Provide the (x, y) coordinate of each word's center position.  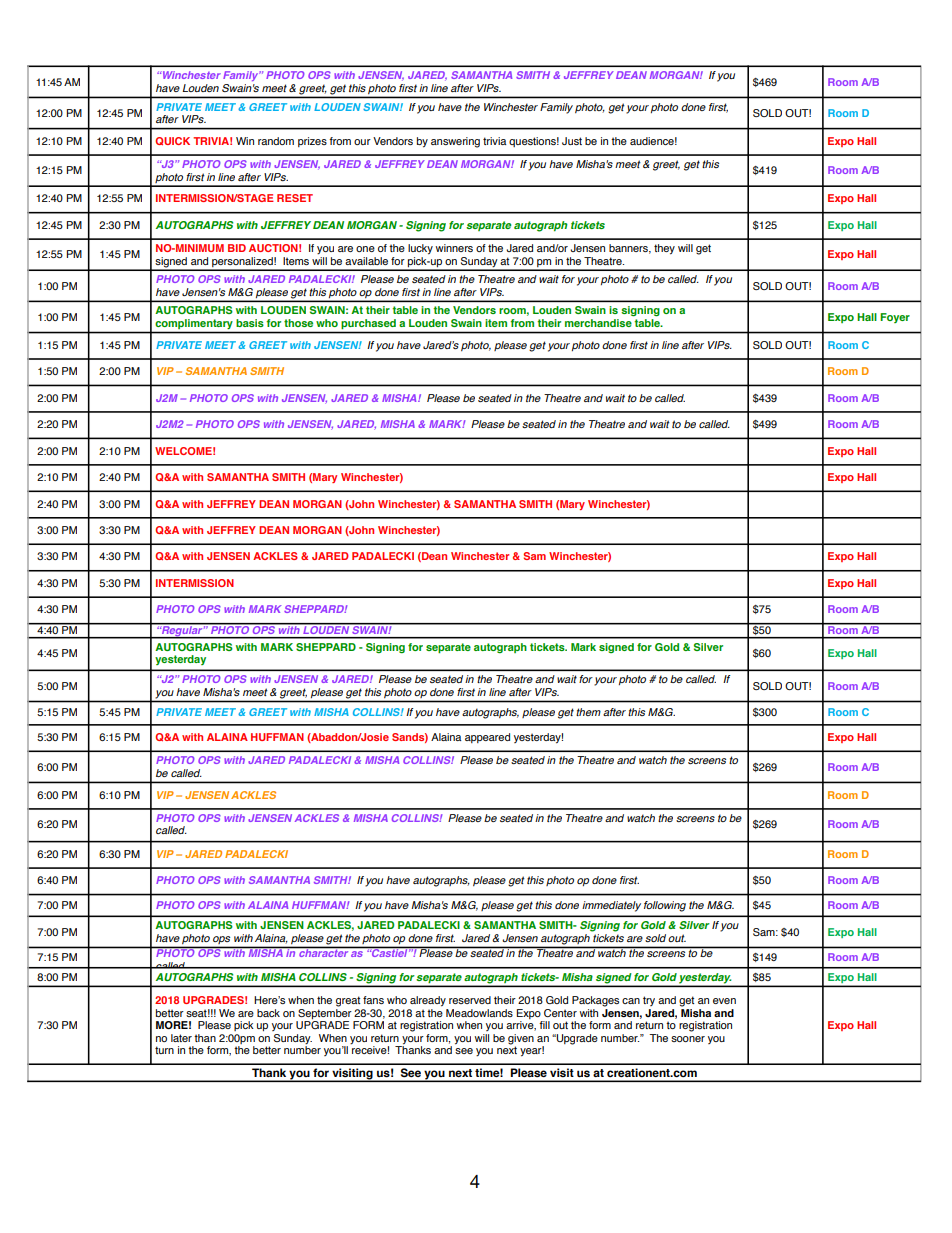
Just (572, 141)
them (588, 712)
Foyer (895, 318)
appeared (487, 738)
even (724, 1001)
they (664, 249)
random (276, 141)
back (268, 1013)
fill (544, 1025)
